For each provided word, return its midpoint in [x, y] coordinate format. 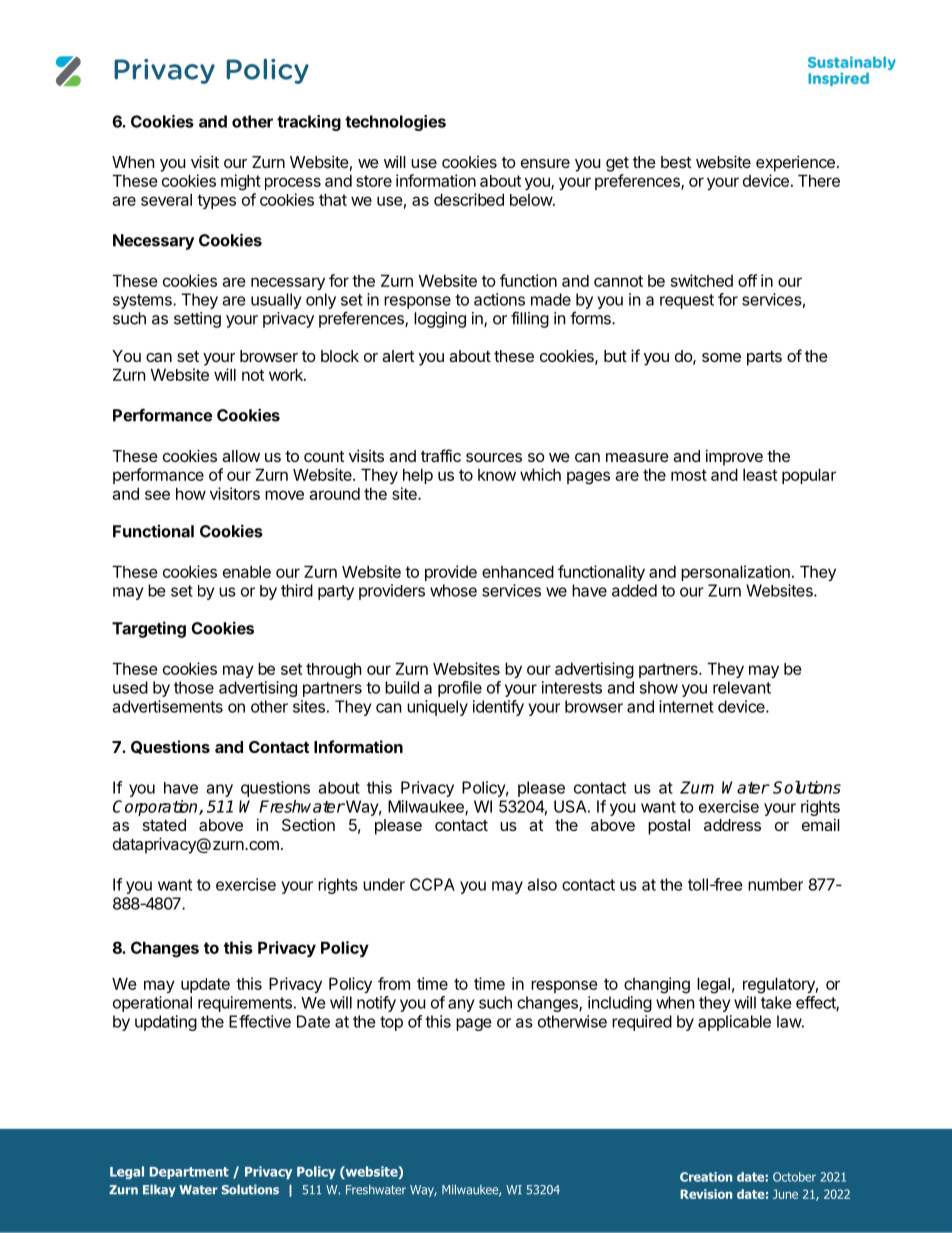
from [394, 983]
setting [197, 320]
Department [189, 1173]
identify [498, 708]
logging [440, 320]
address [732, 825]
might [241, 182]
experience [795, 163]
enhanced [518, 571]
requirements [245, 1004]
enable [247, 571]
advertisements [168, 706]
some [721, 357]
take [776, 1002]
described [469, 199]
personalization [735, 573]
